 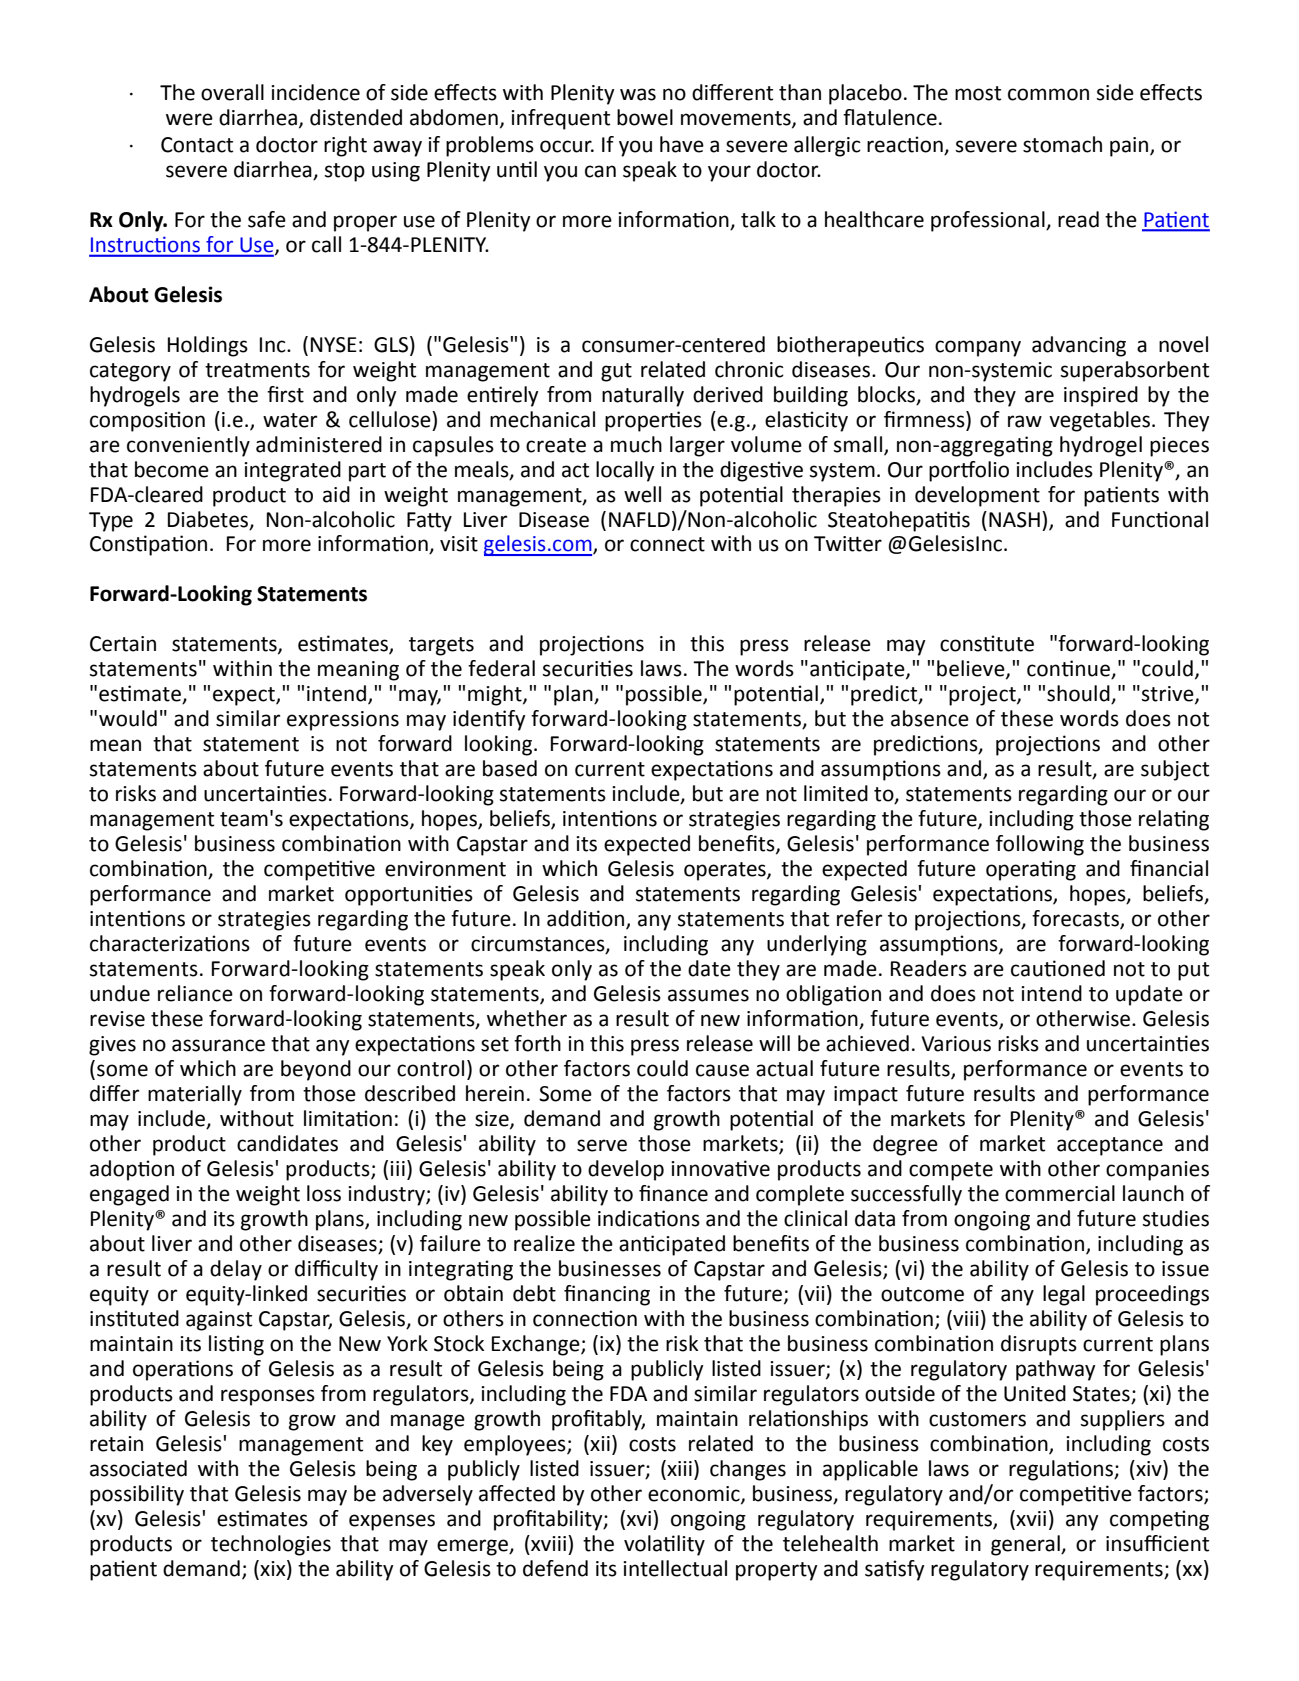 What do you see at coordinates (956, 1044) in the screenshot?
I see `Various` at bounding box center [956, 1044].
